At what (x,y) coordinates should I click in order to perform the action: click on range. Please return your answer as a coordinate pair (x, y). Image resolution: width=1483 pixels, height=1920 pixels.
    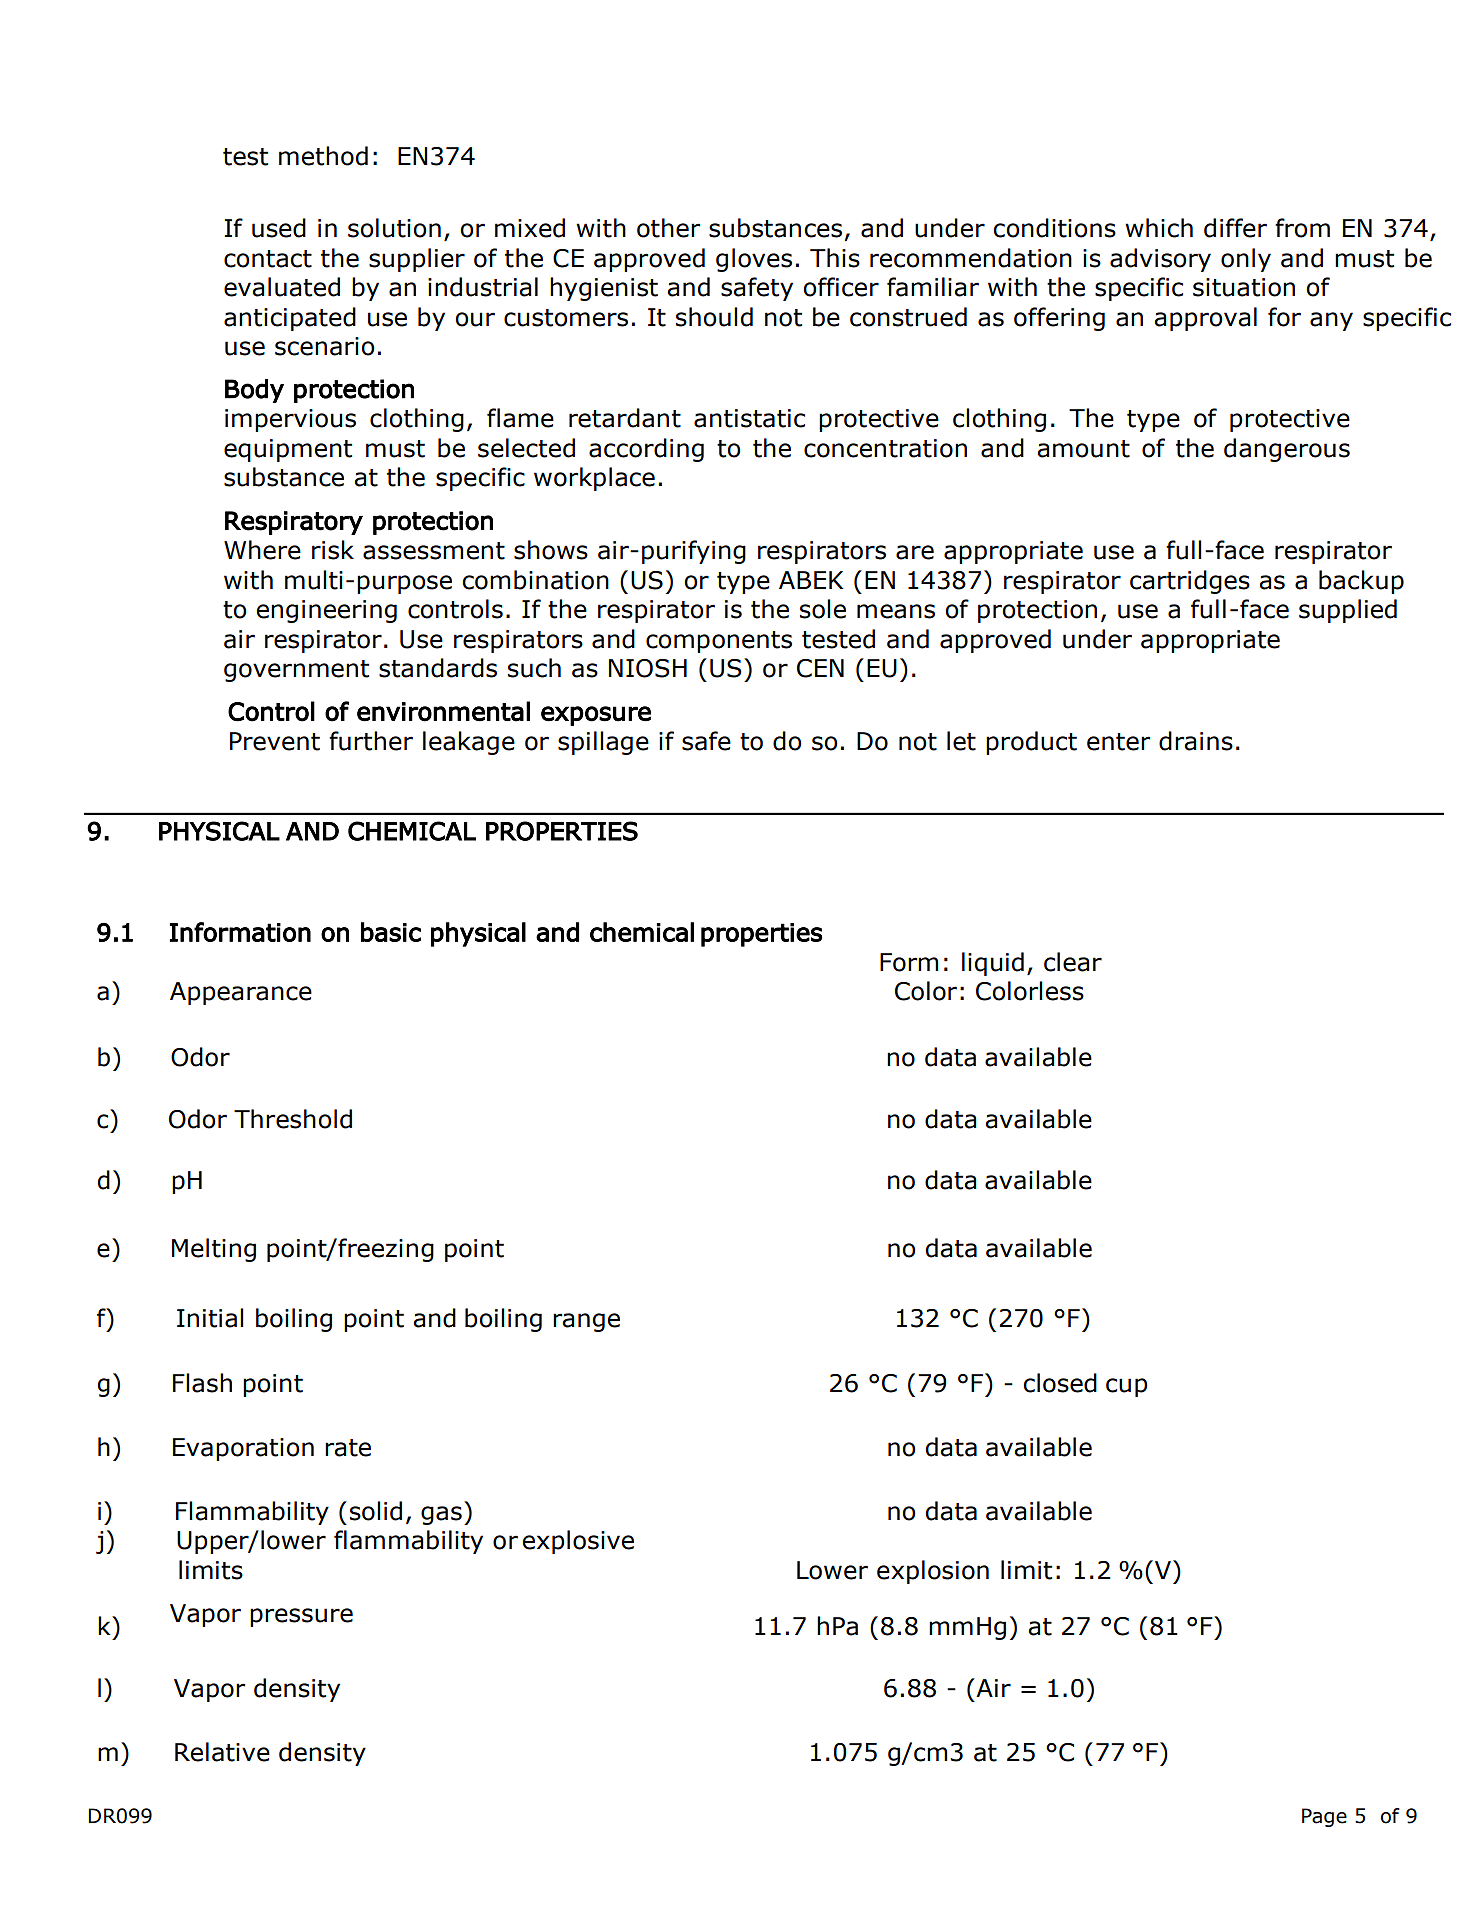
    Looking at the image, I should click on (586, 1322).
